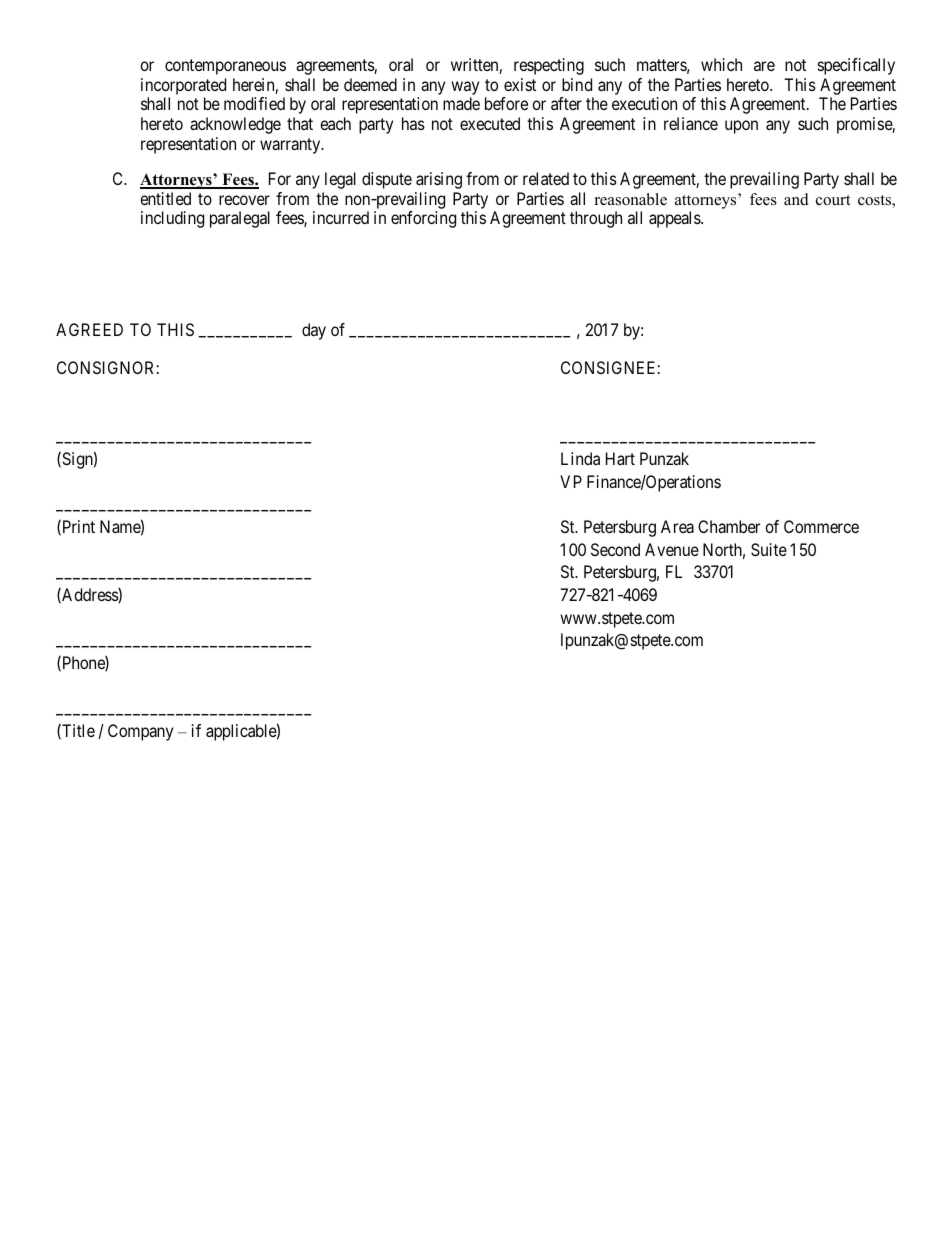 The height and width of the document is (1233, 952). I want to click on way, so click(465, 88).
